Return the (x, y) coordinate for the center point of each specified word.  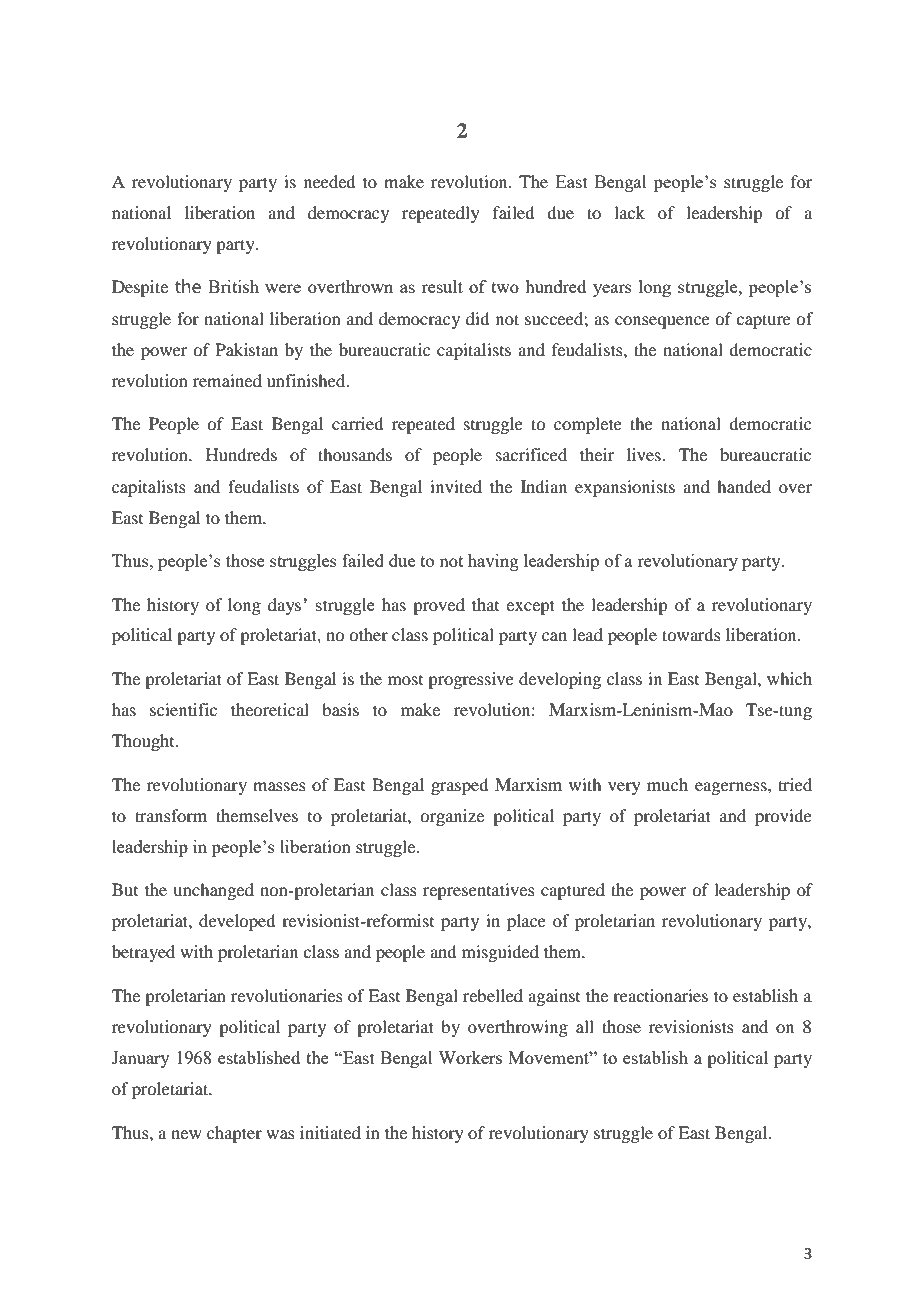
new (186, 1134)
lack (629, 212)
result (442, 286)
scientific (183, 709)
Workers (470, 1057)
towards (691, 634)
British (233, 286)
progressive (471, 680)
